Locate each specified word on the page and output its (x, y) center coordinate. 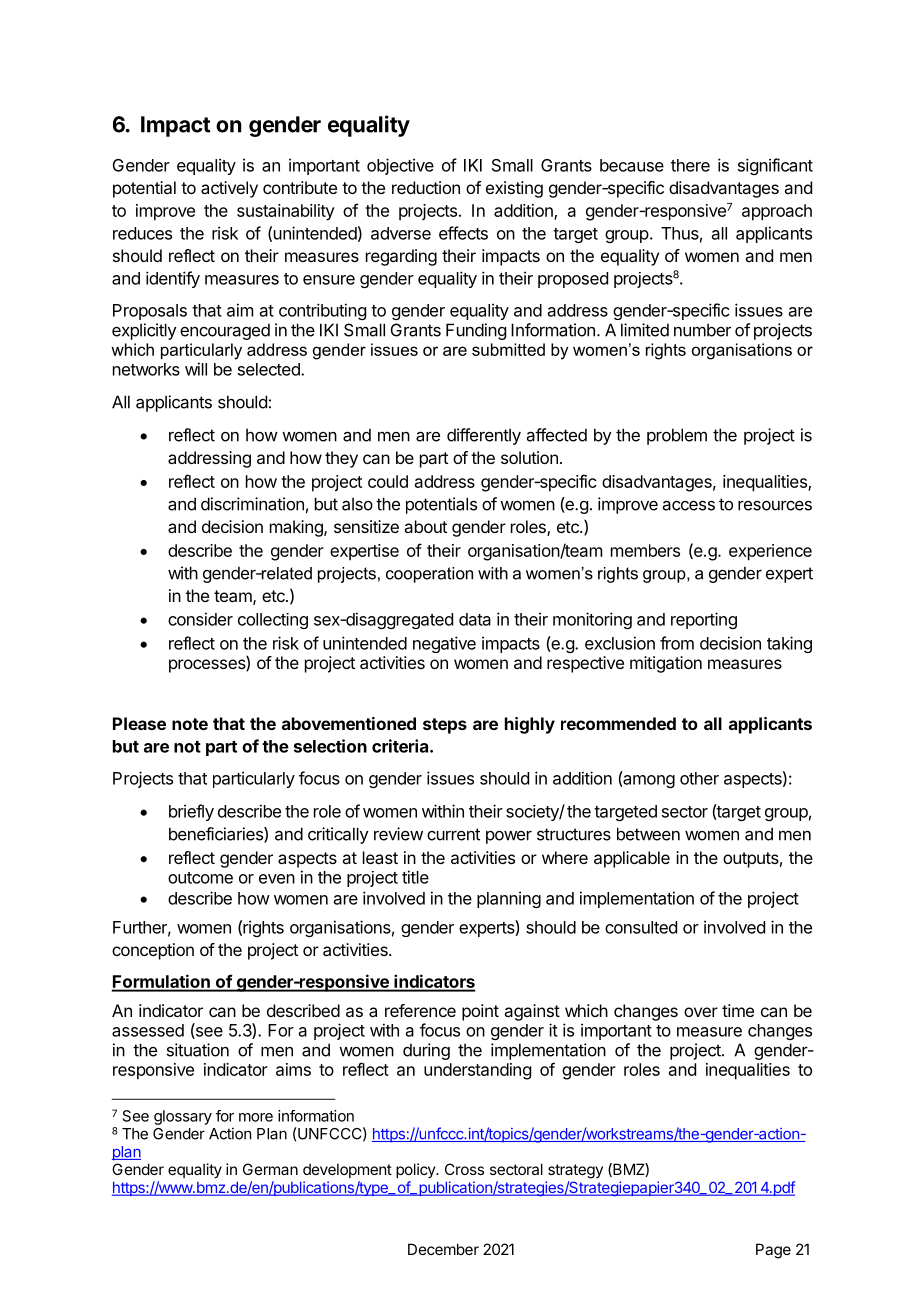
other (699, 778)
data (475, 619)
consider (200, 619)
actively (229, 189)
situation (198, 1050)
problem (677, 436)
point (480, 1012)
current (453, 834)
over (701, 1012)
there (690, 165)
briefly (191, 812)
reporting (704, 620)
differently (484, 436)
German (270, 1169)
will (196, 369)
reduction (426, 187)
